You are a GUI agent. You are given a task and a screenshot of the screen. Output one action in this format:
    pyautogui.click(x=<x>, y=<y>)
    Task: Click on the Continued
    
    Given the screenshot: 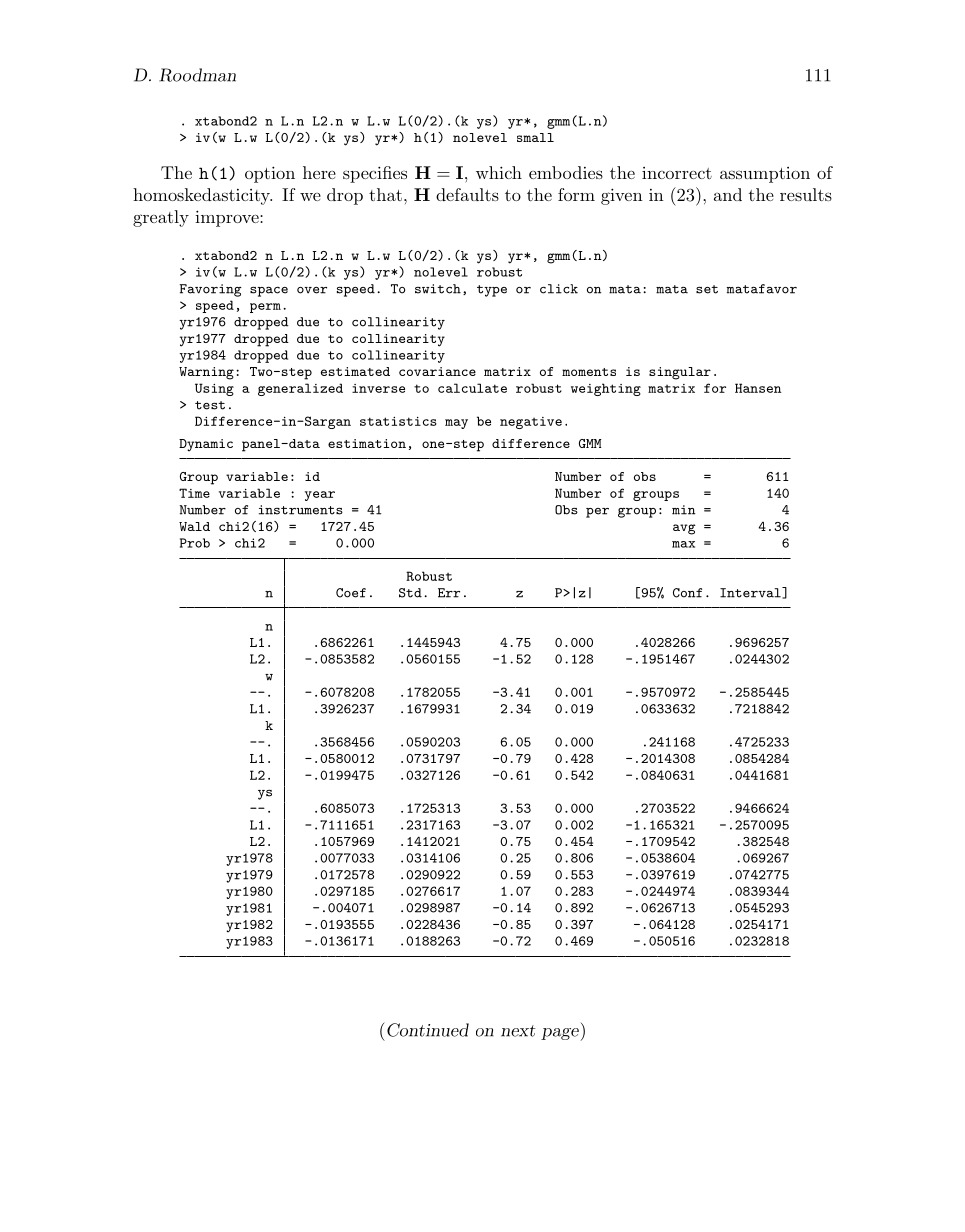 What is the action you would take?
    pyautogui.click(x=428, y=1030)
